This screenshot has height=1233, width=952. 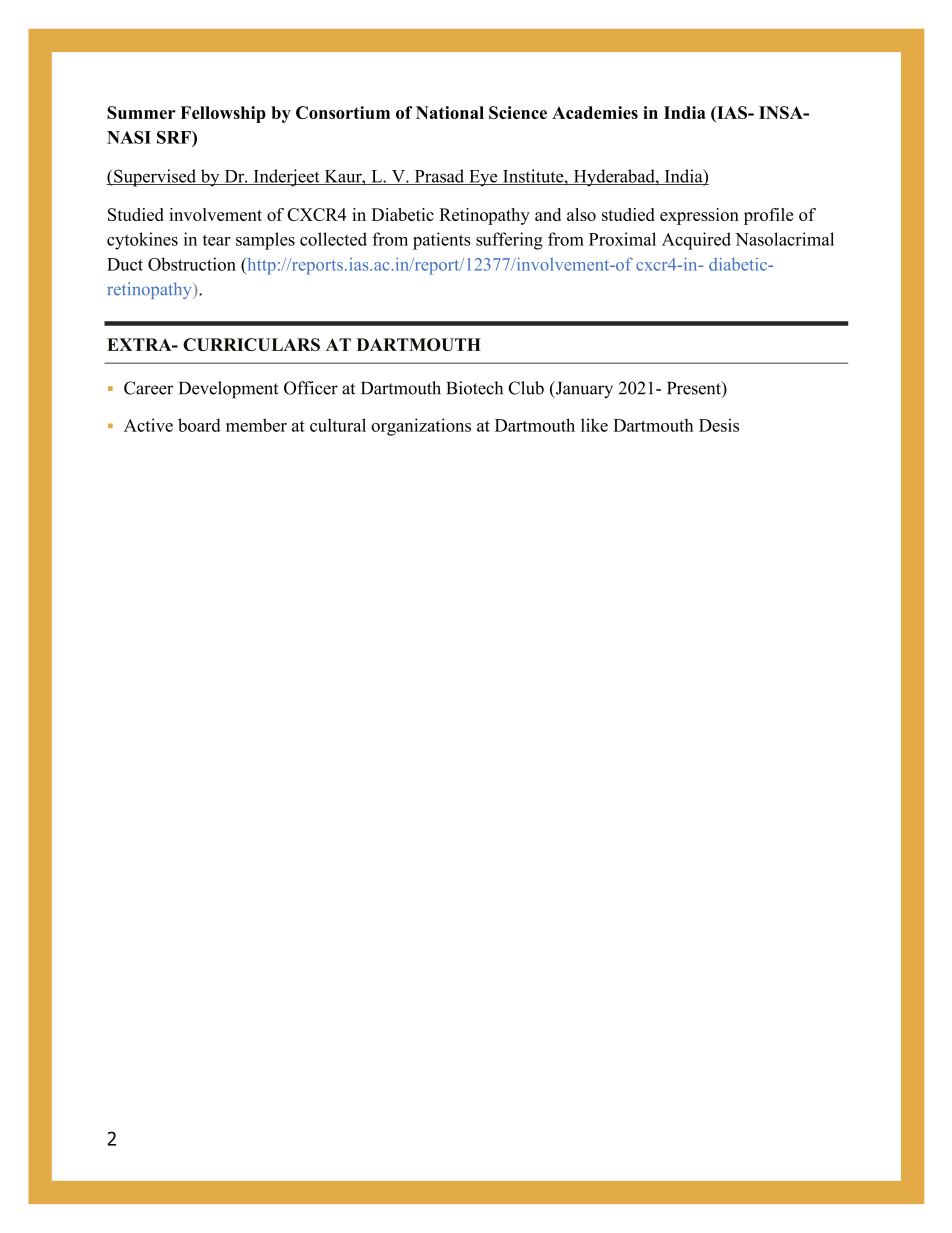 What do you see at coordinates (442, 241) in the screenshot?
I see `patients` at bounding box center [442, 241].
